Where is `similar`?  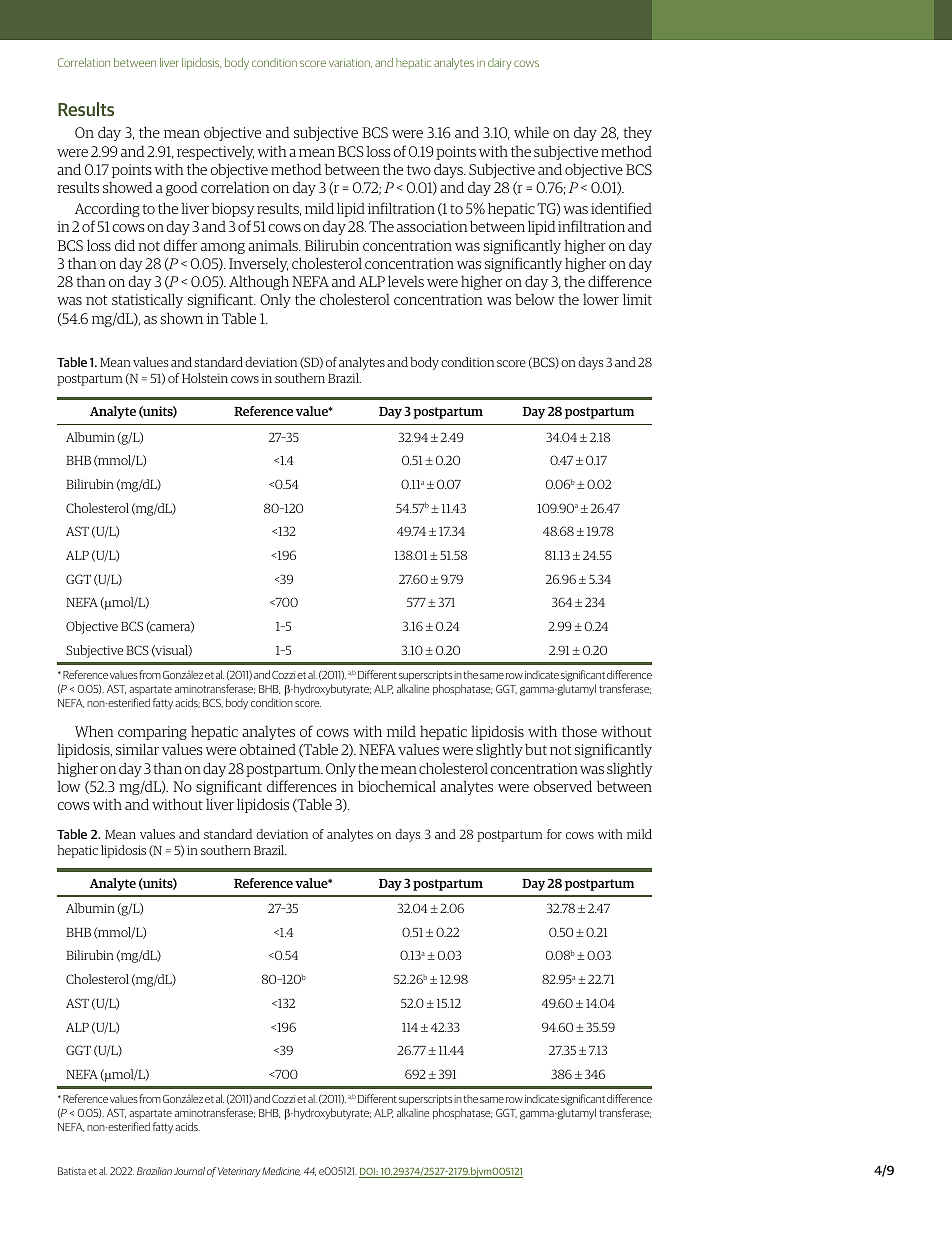
similar is located at coordinates (137, 749).
